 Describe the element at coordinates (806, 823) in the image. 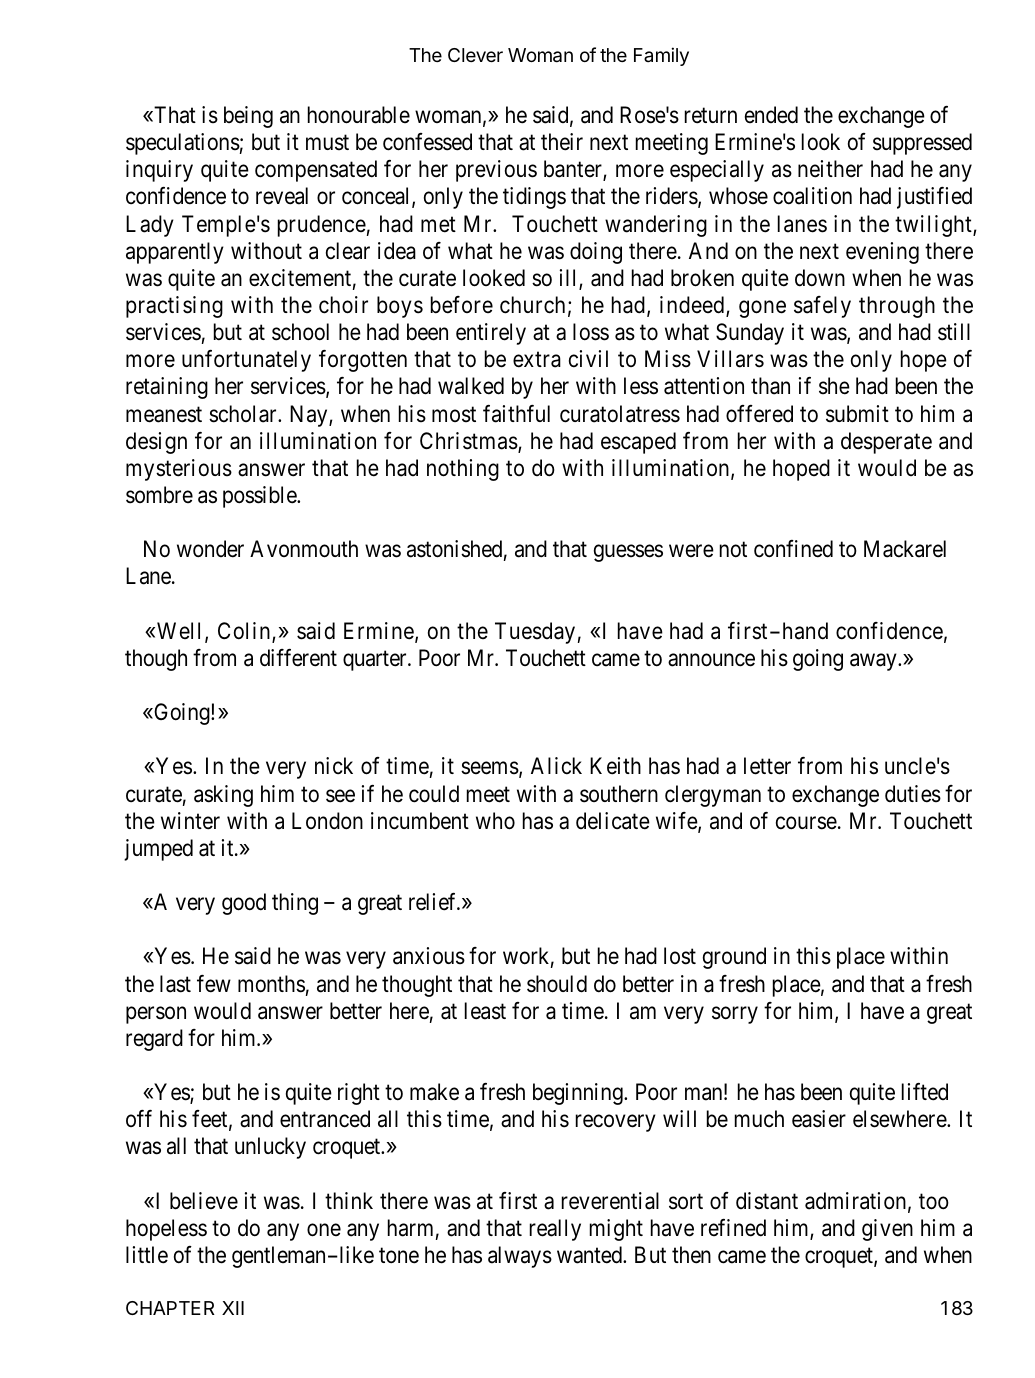

I see `course` at that location.
